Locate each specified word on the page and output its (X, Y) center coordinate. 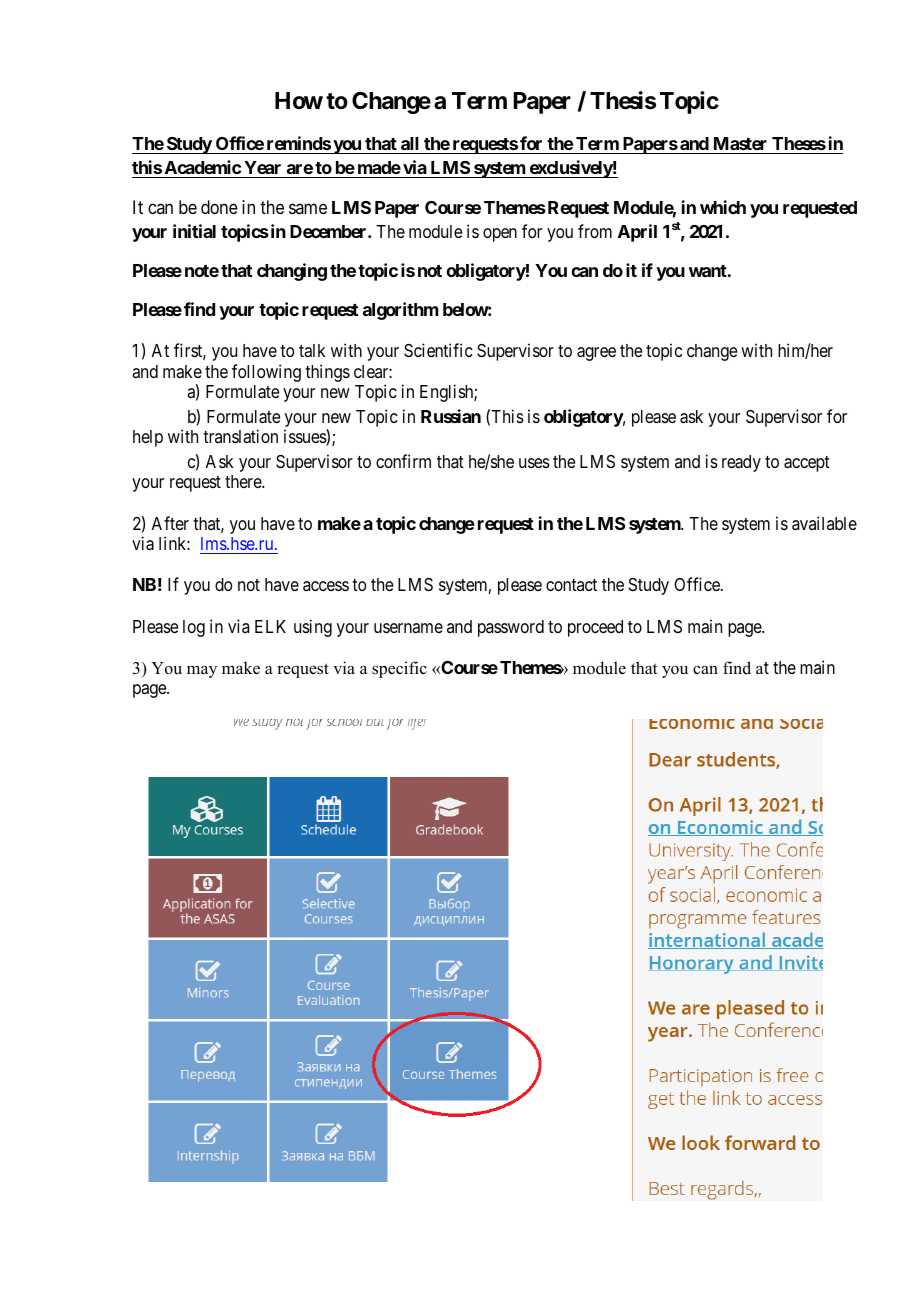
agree (596, 354)
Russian (451, 416)
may (202, 671)
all (410, 145)
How (299, 100)
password (511, 628)
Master (740, 145)
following (266, 373)
